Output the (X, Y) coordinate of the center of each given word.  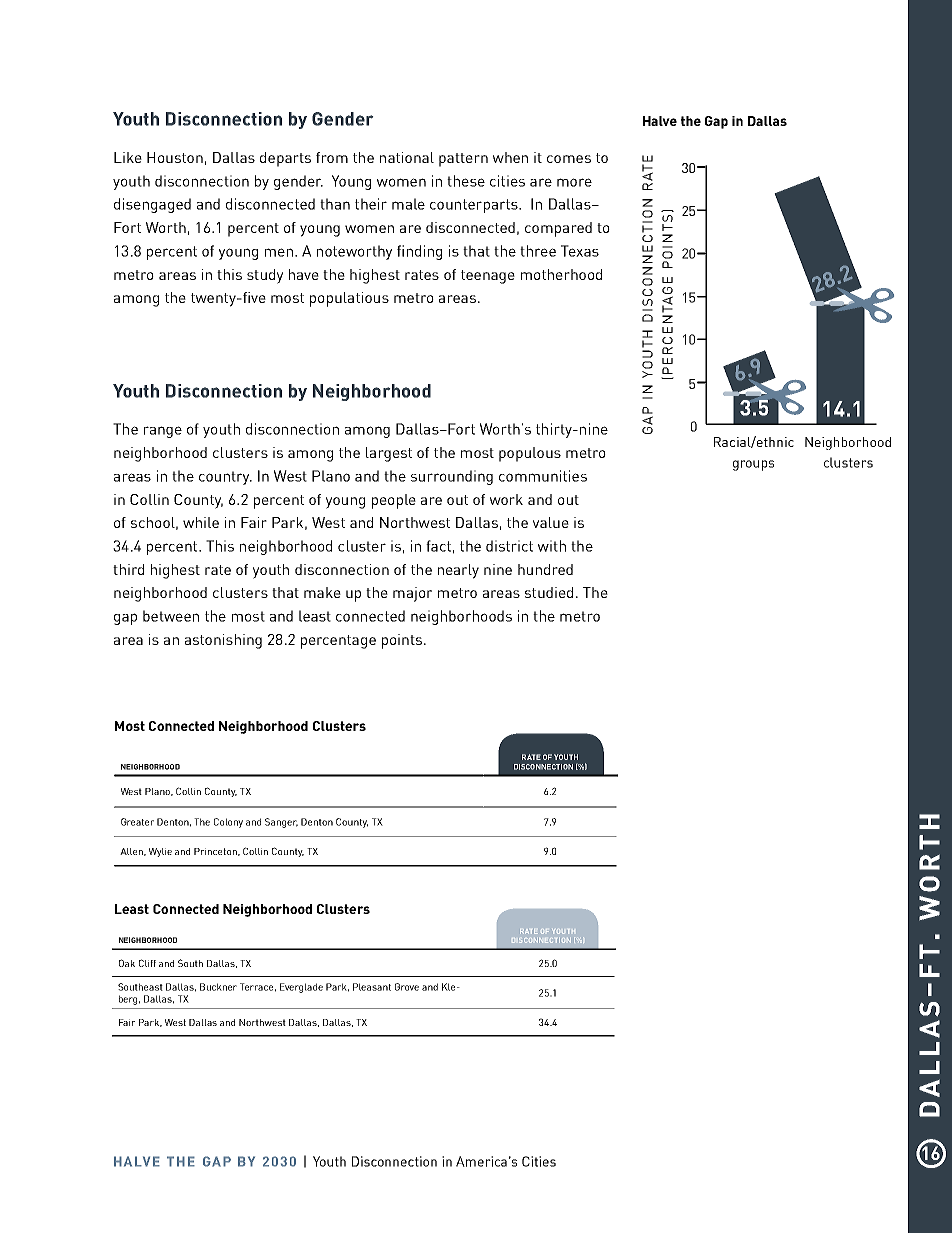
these (466, 181)
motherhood (561, 274)
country (225, 478)
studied (549, 592)
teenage (488, 277)
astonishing (223, 641)
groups (753, 465)
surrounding (452, 477)
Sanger (281, 823)
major (412, 594)
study (265, 276)
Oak (127, 963)
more (574, 182)
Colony (228, 823)
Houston (175, 157)
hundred (545, 569)
